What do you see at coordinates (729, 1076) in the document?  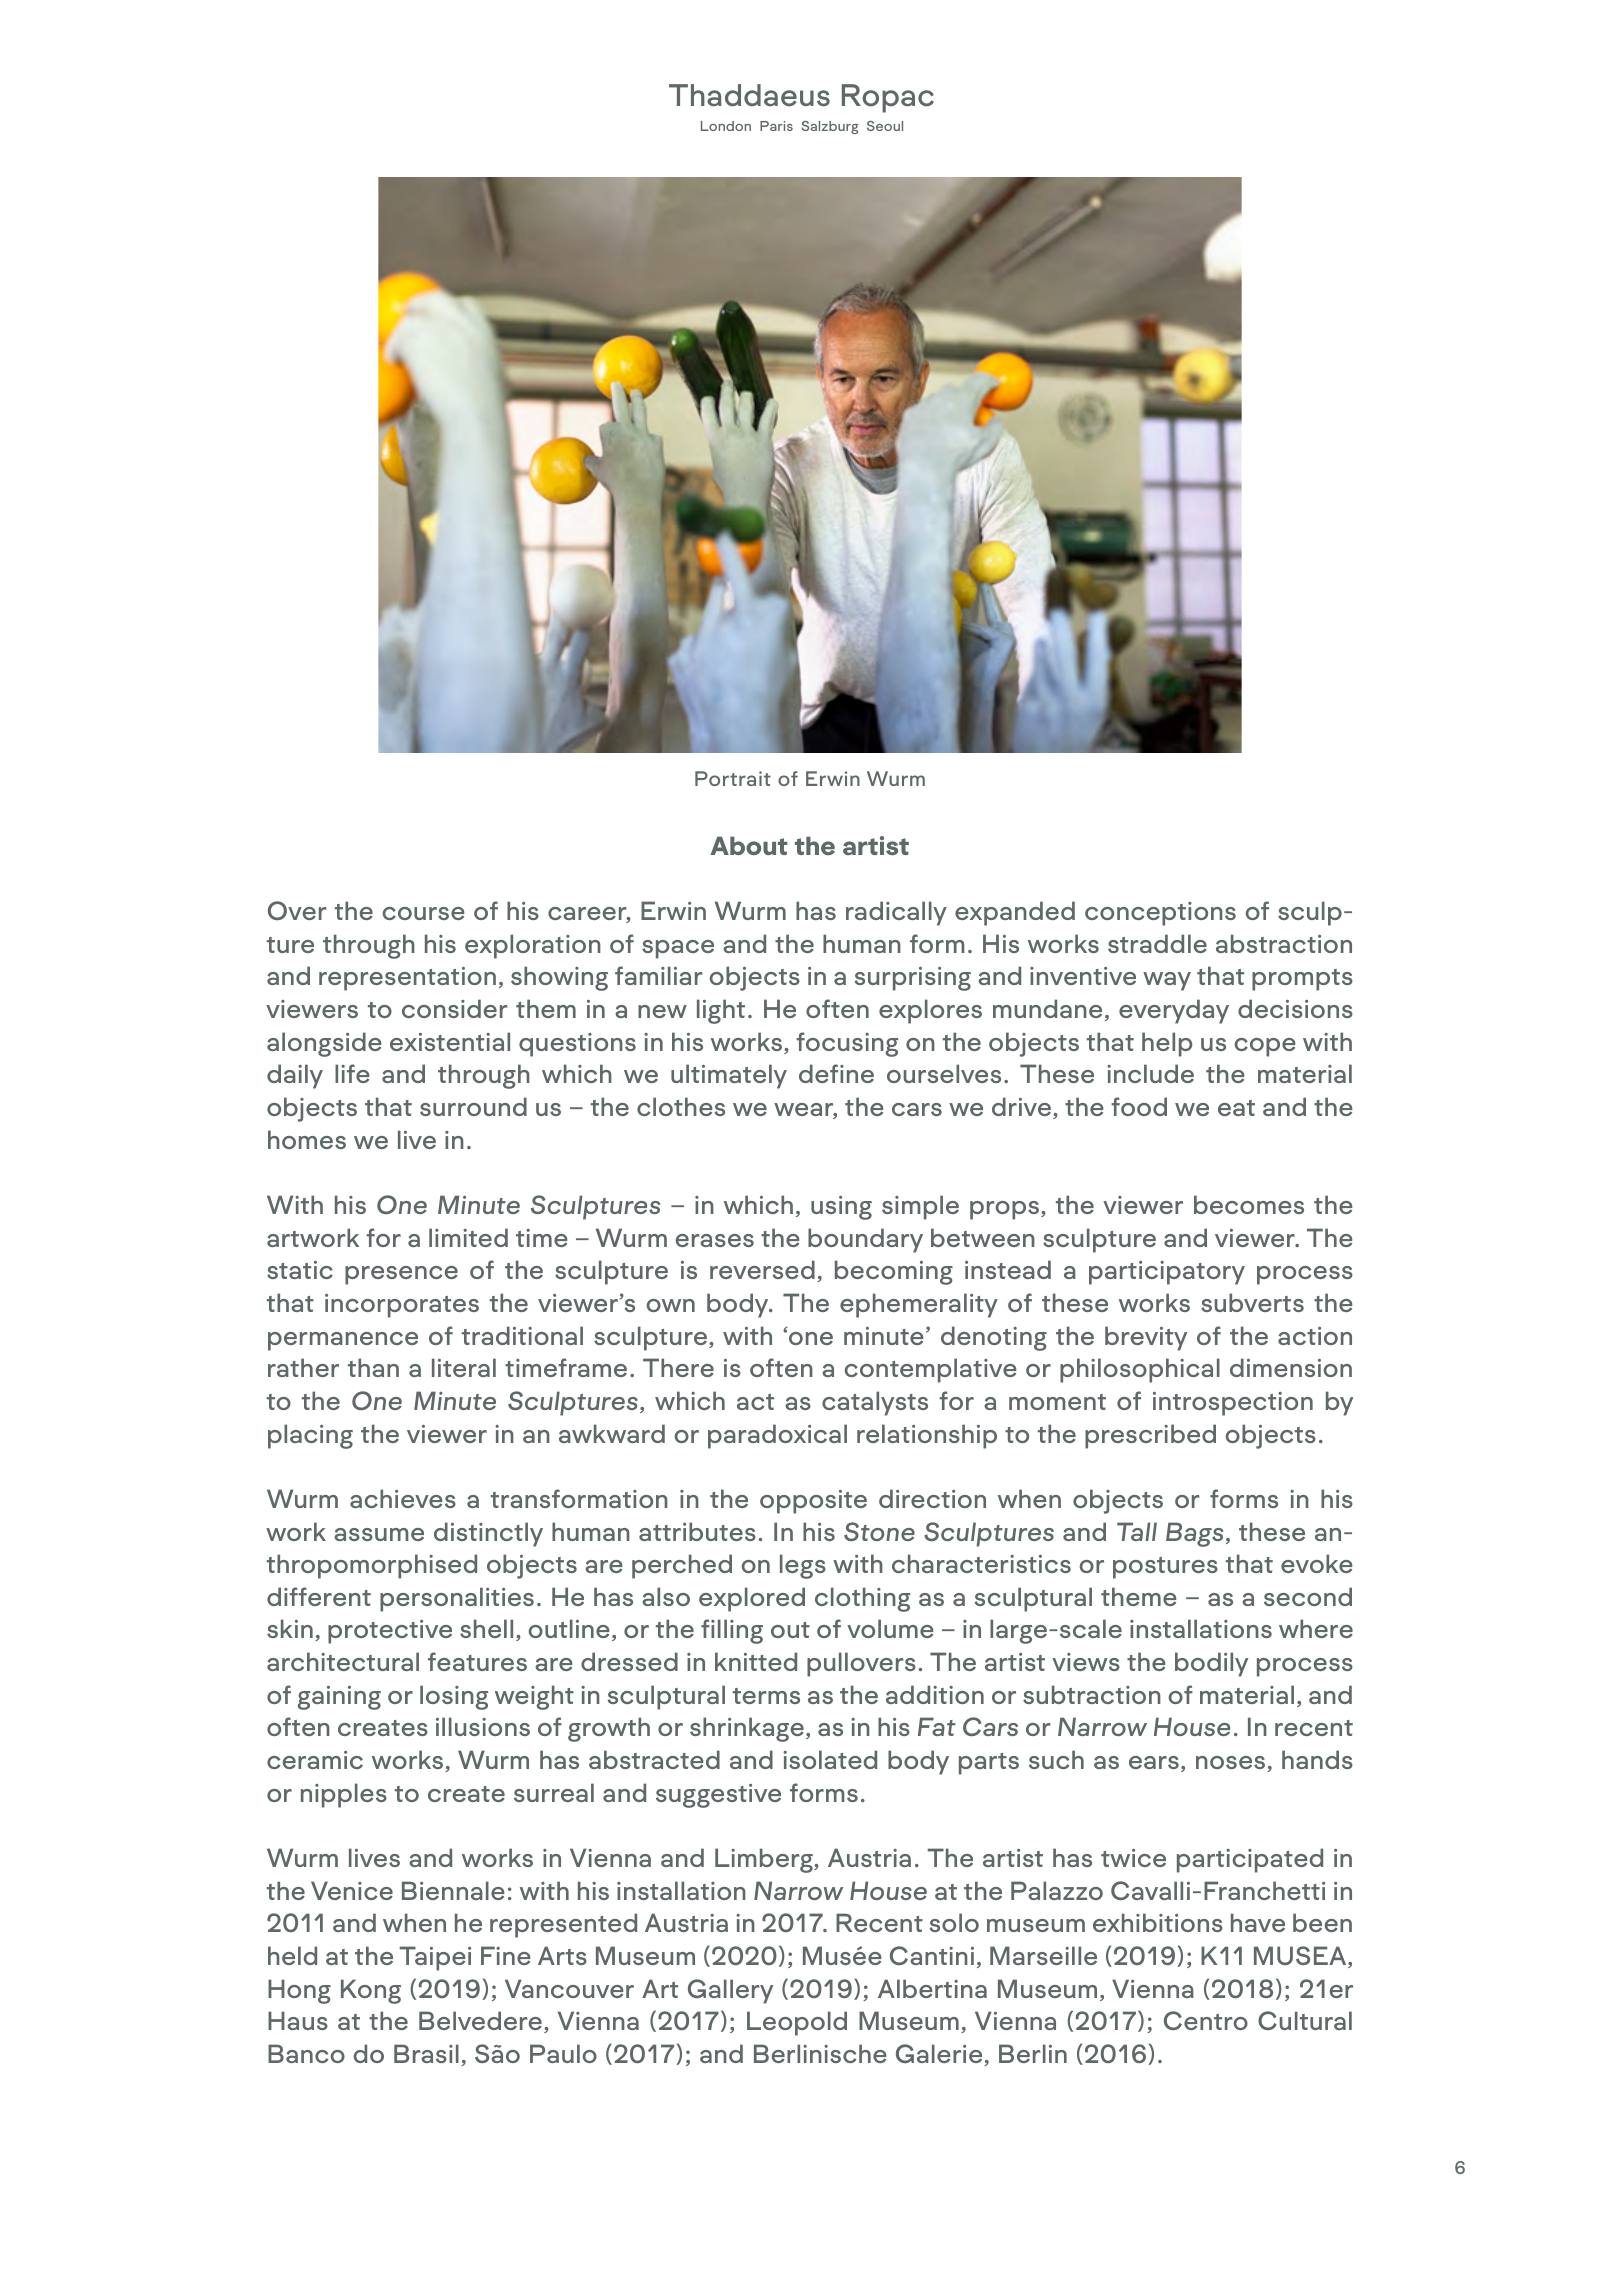 I see `ultimately` at bounding box center [729, 1076].
